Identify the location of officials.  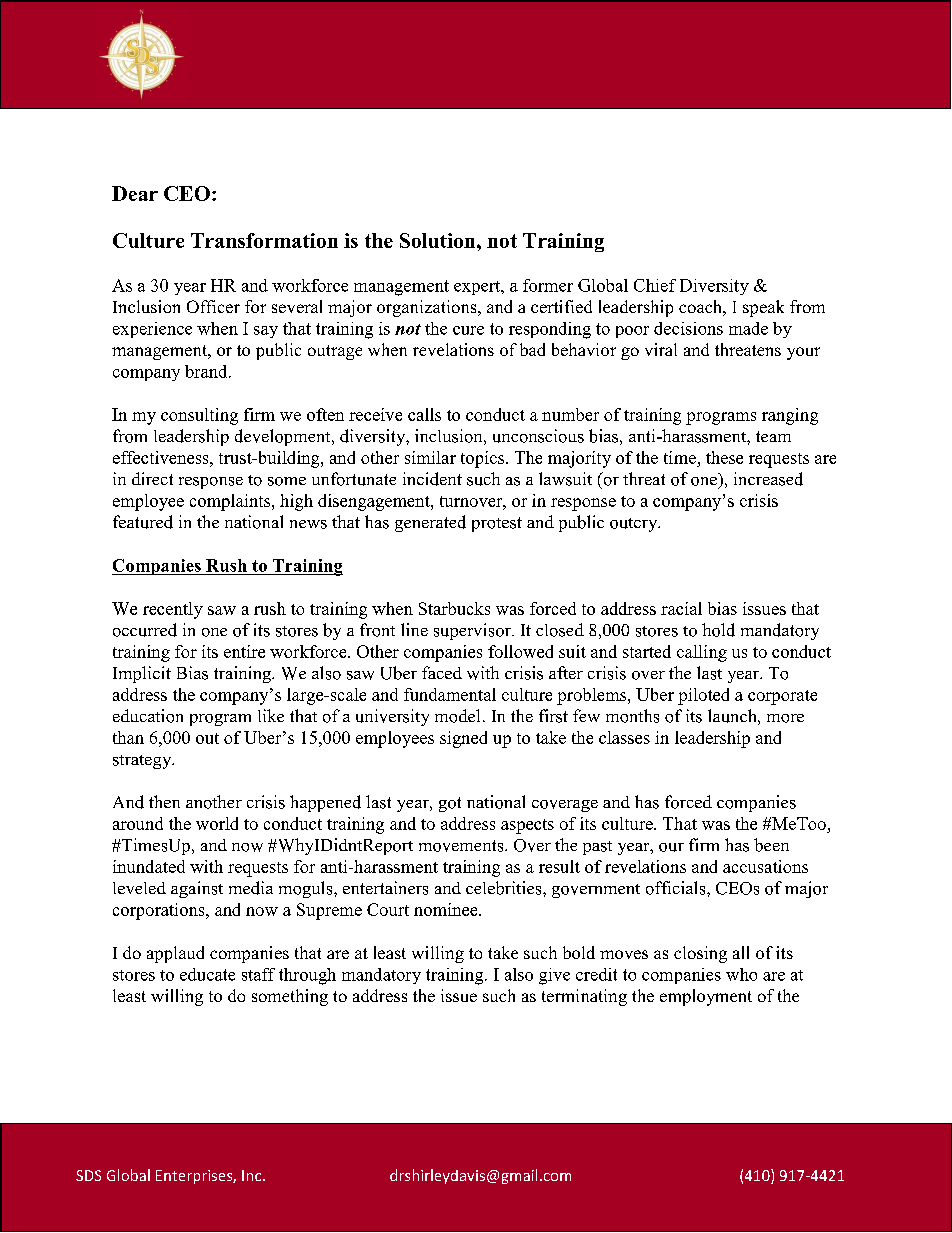
(677, 888).
